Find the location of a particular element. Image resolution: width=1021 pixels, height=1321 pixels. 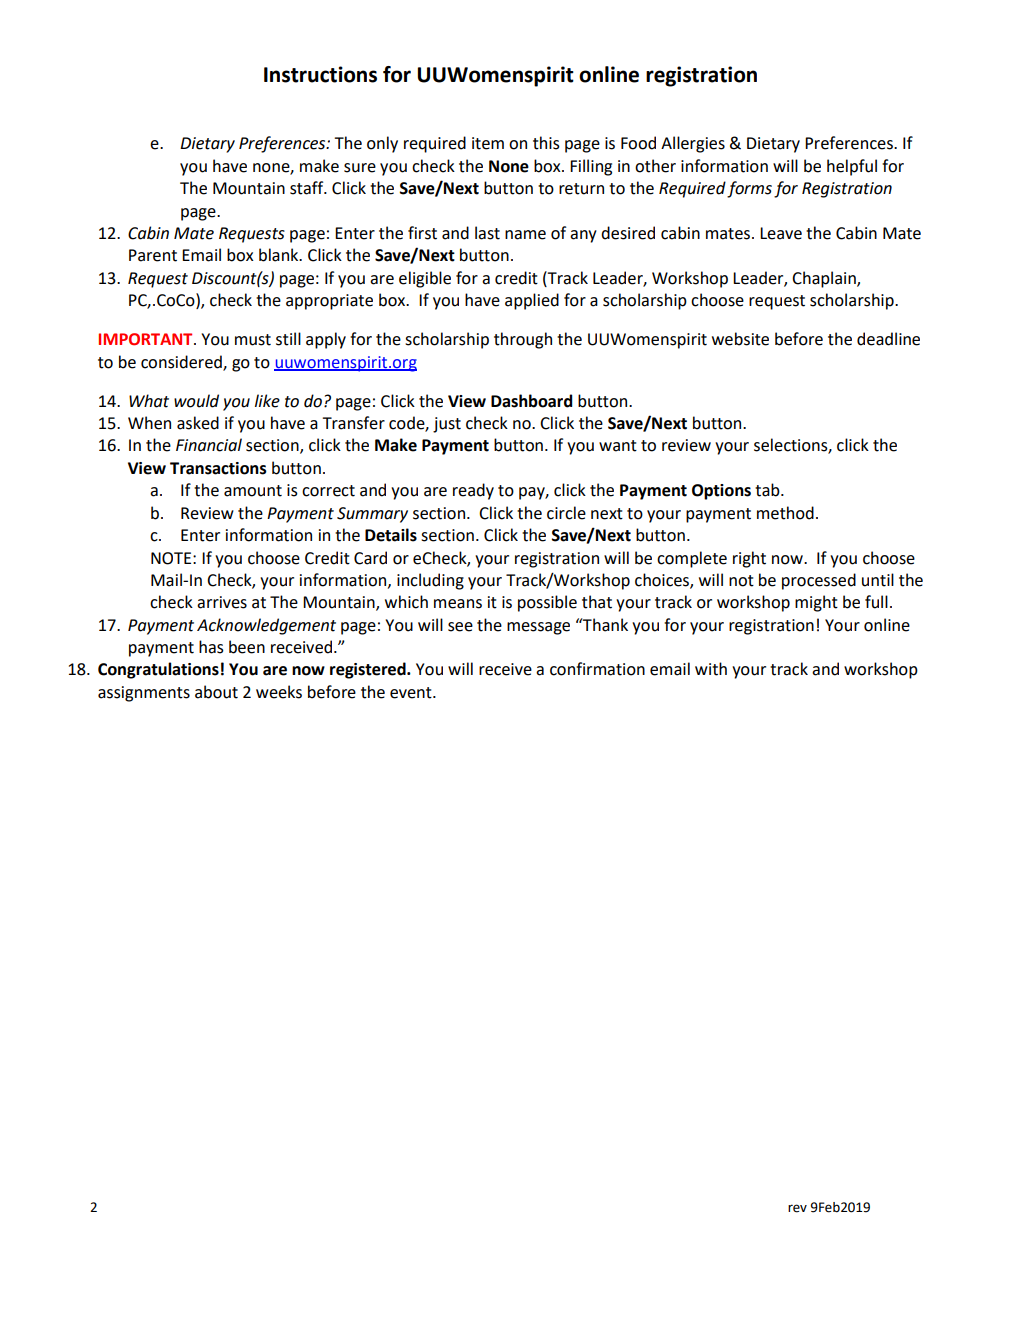

Allergies is located at coordinates (693, 144).
